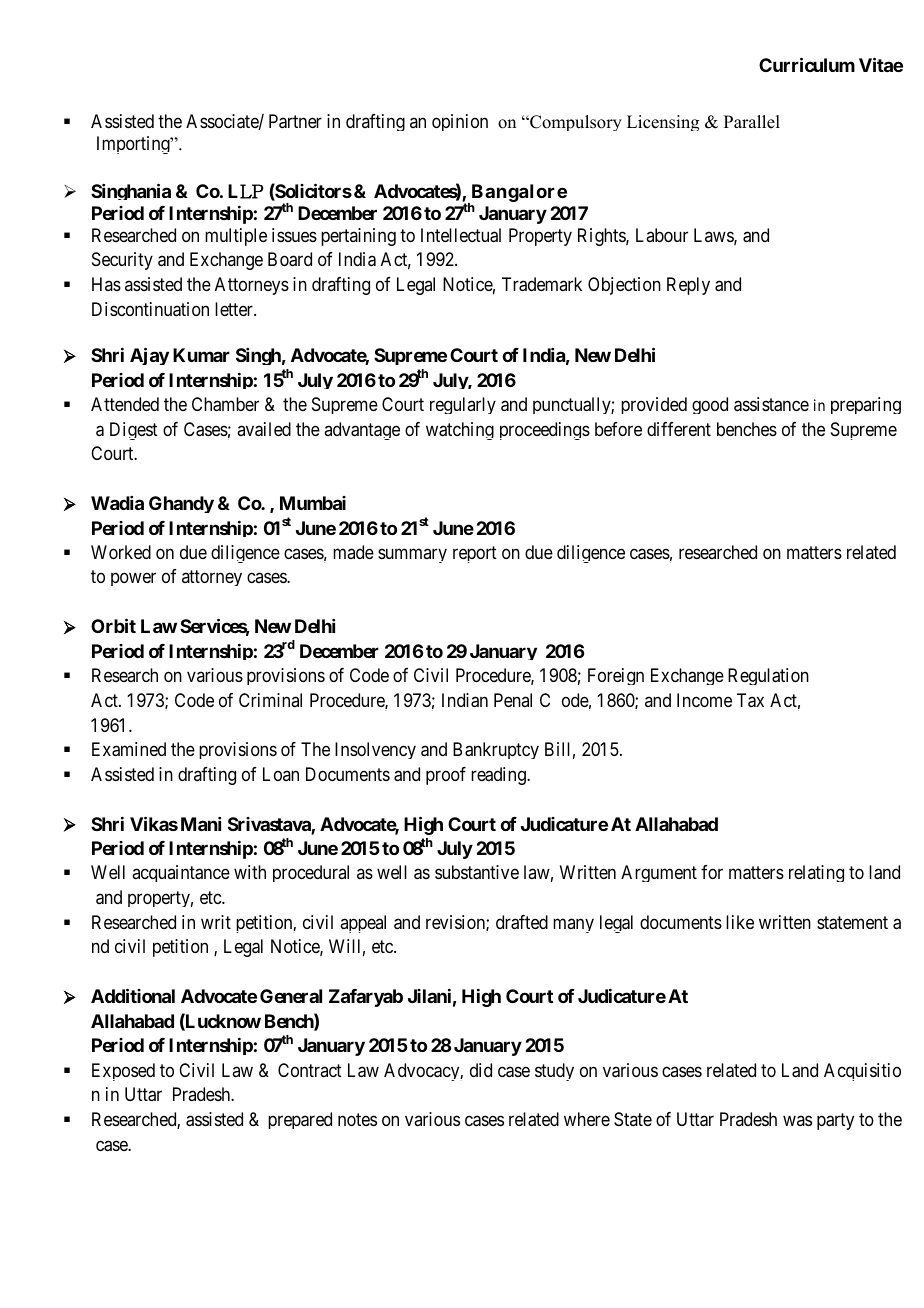  I want to click on Exposed, so click(123, 1072).
